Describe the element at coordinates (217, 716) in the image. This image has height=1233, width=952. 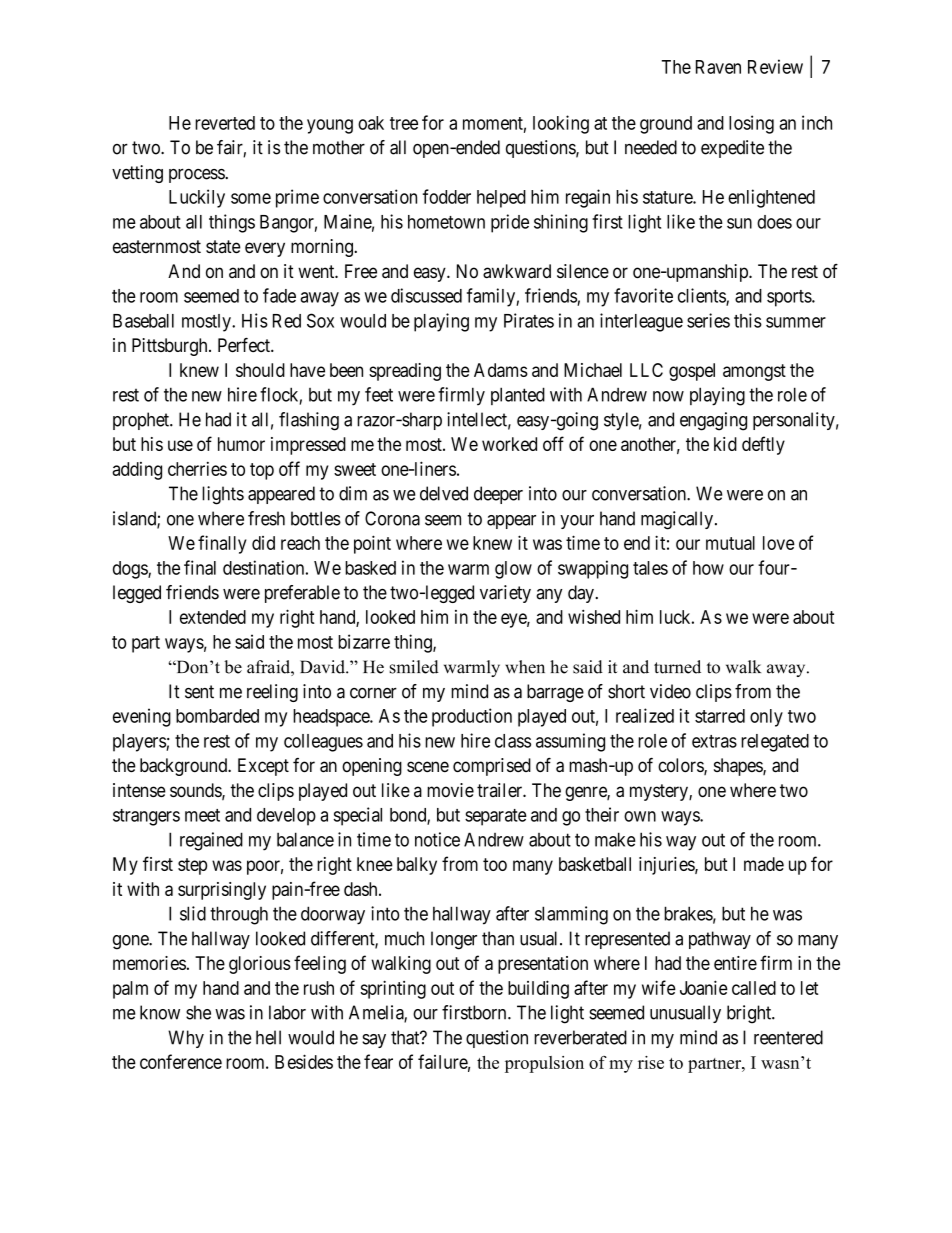
I see `bombarded` at that location.
